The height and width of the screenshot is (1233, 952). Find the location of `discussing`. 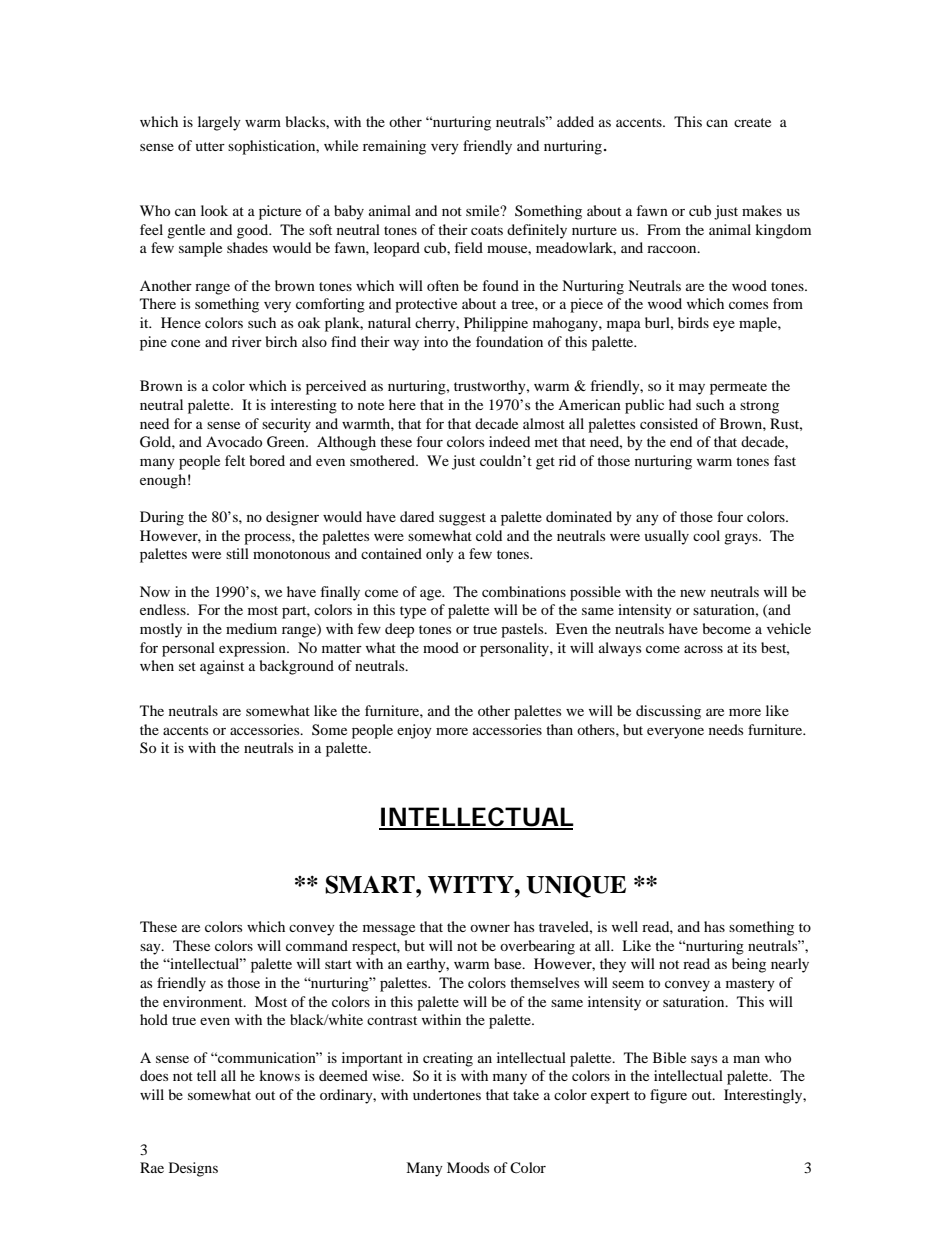

discussing is located at coordinates (668, 712).
